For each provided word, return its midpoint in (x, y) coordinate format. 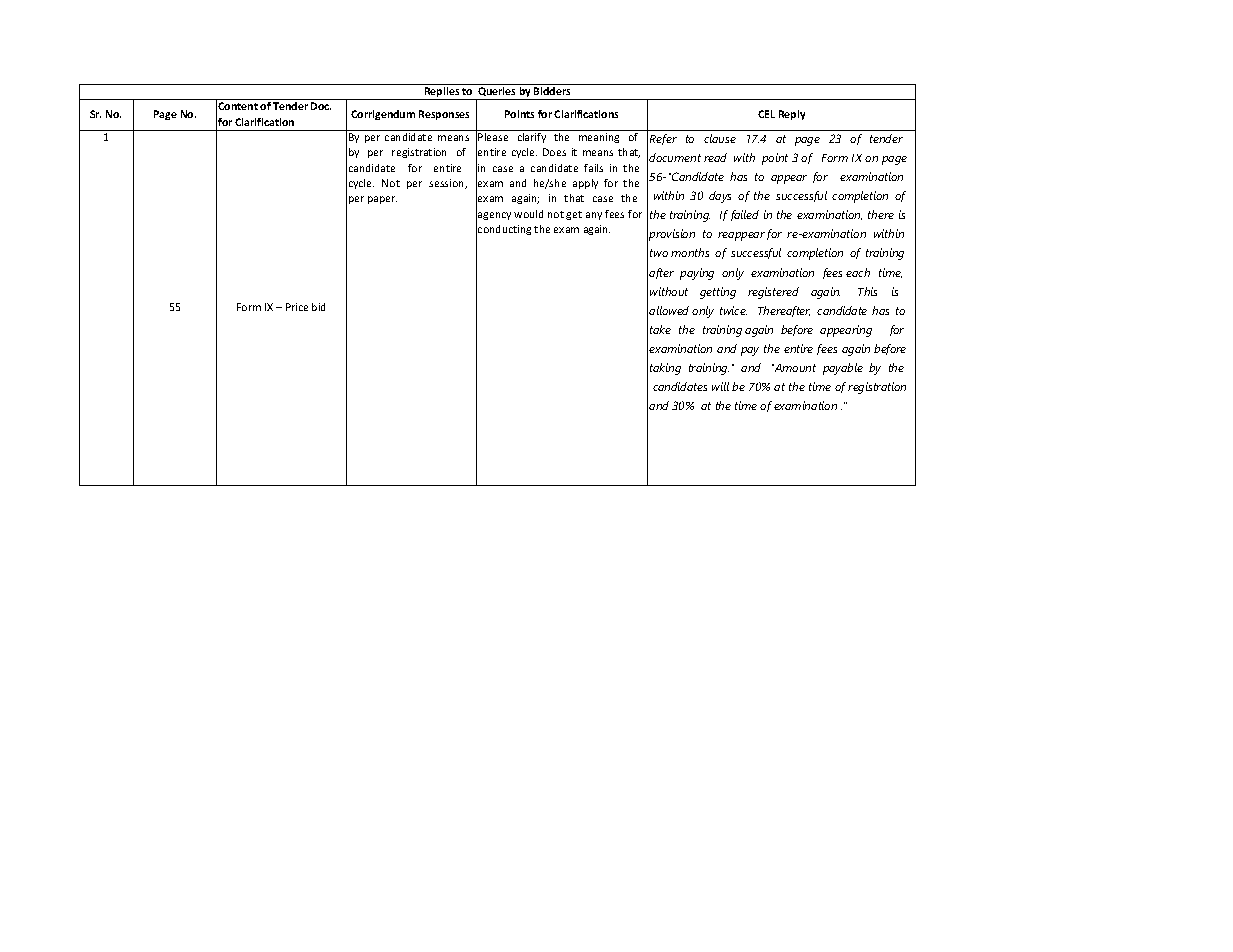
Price (297, 307)
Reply (792, 115)
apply (585, 184)
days (720, 197)
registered (773, 293)
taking (665, 369)
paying (697, 274)
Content (238, 106)
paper (382, 200)
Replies (442, 93)
